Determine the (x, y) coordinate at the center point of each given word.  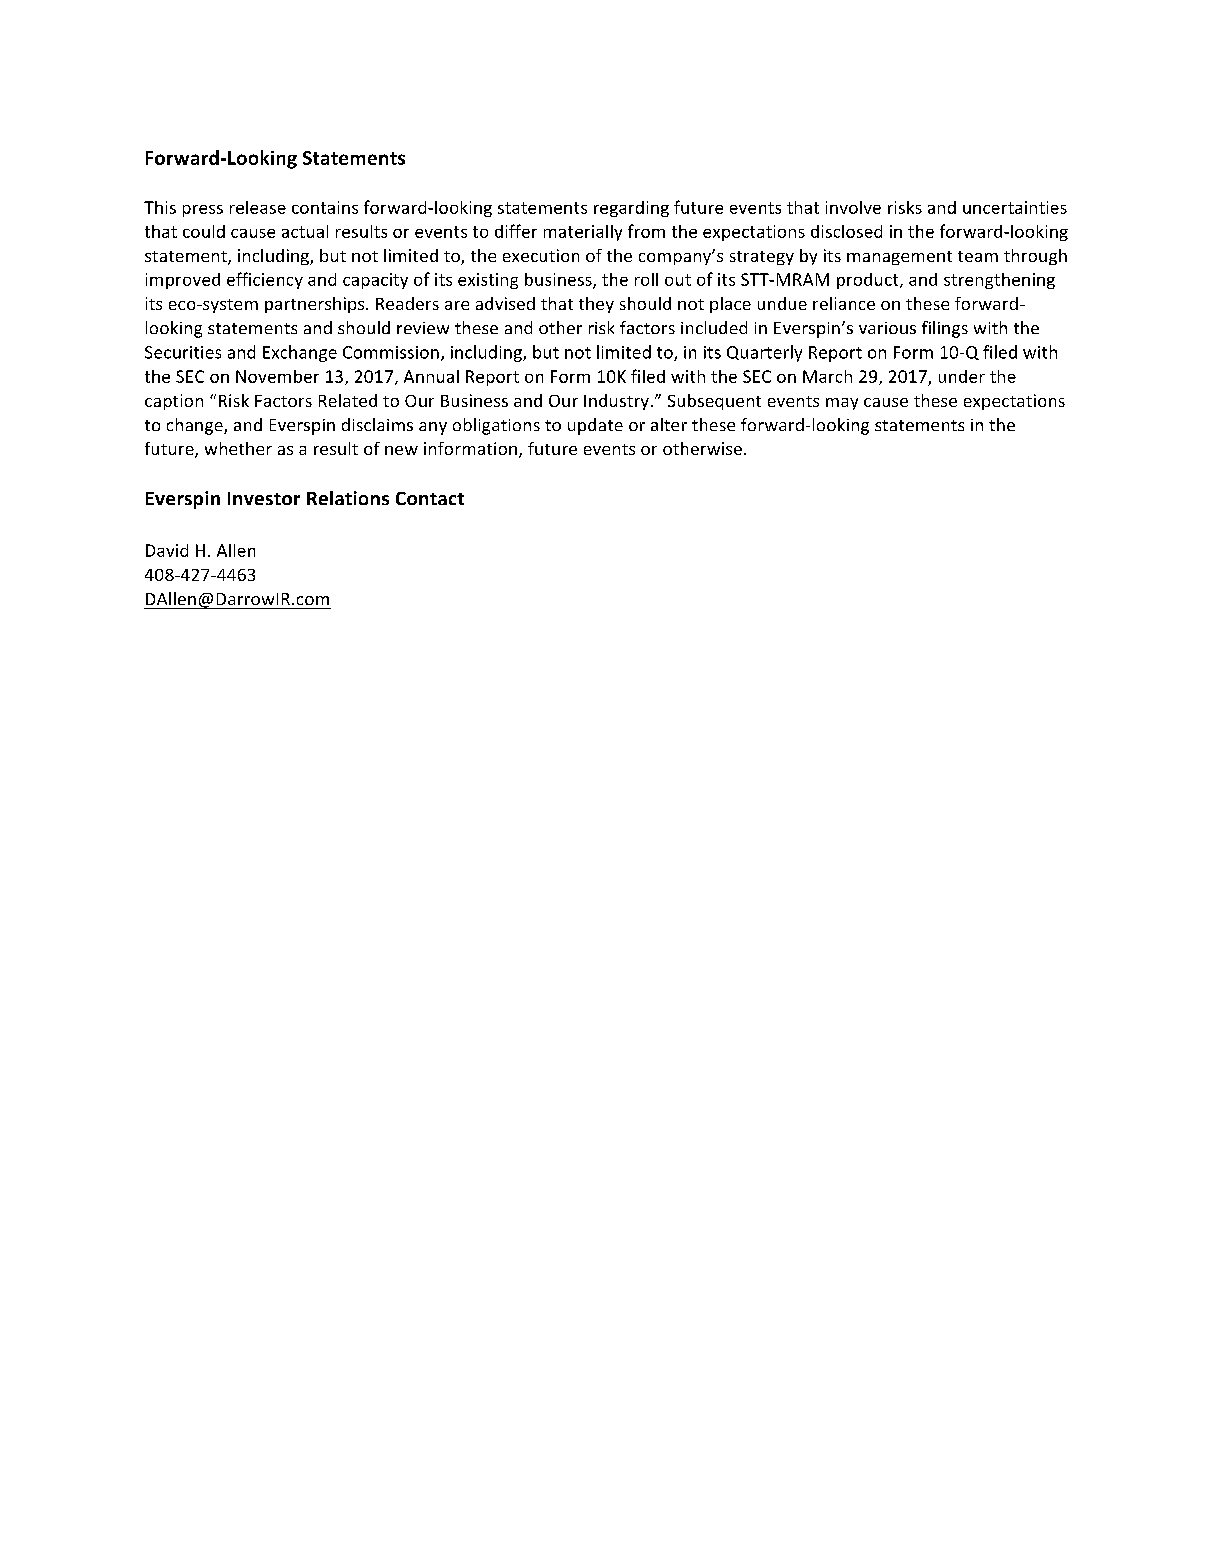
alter (669, 424)
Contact (430, 498)
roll (646, 279)
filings (945, 329)
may (842, 404)
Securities (183, 352)
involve (853, 207)
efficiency (265, 280)
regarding (631, 209)
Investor (264, 498)
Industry (616, 402)
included (714, 327)
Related (348, 400)
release (258, 207)
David (167, 550)
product (869, 281)
